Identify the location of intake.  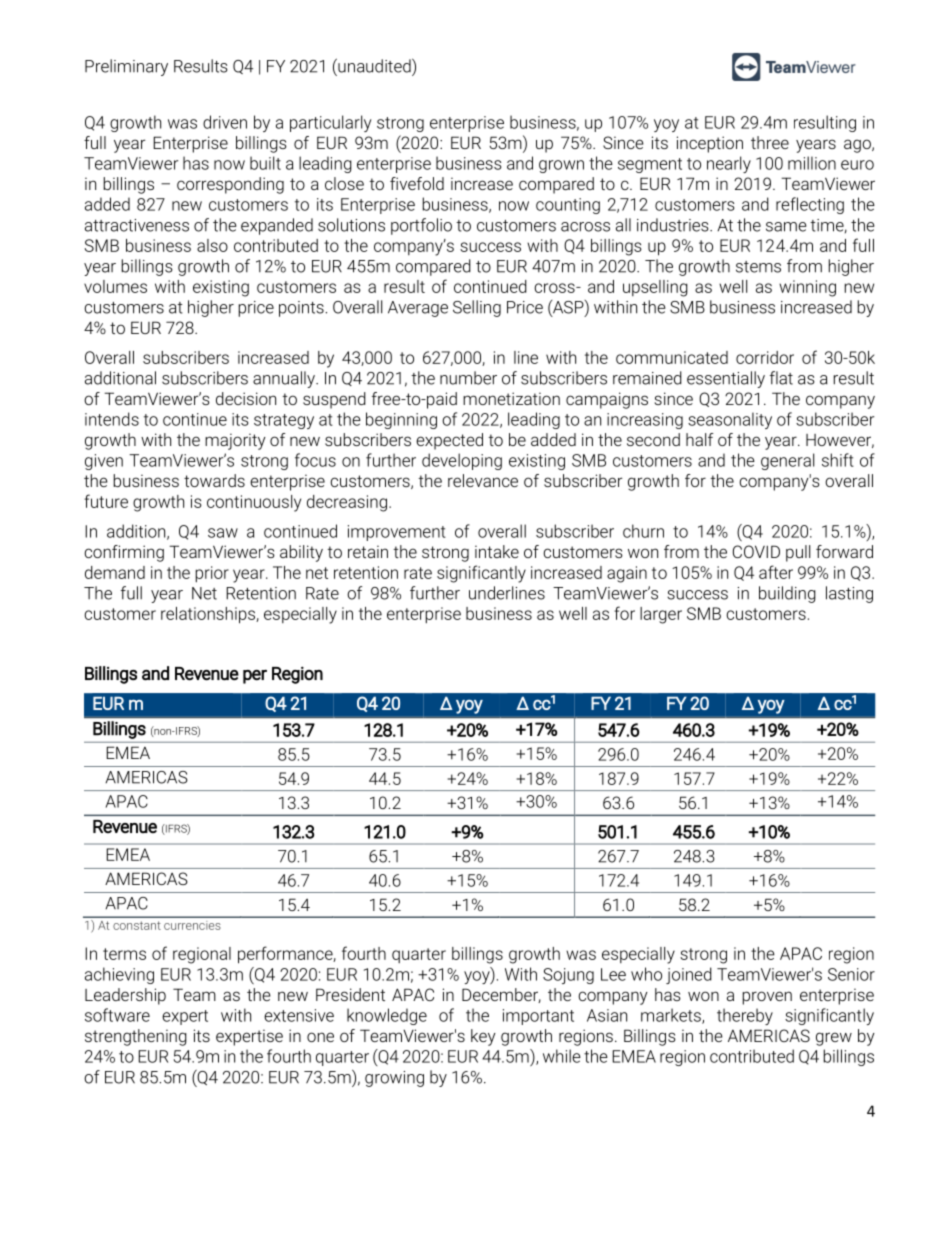
(497, 551).
